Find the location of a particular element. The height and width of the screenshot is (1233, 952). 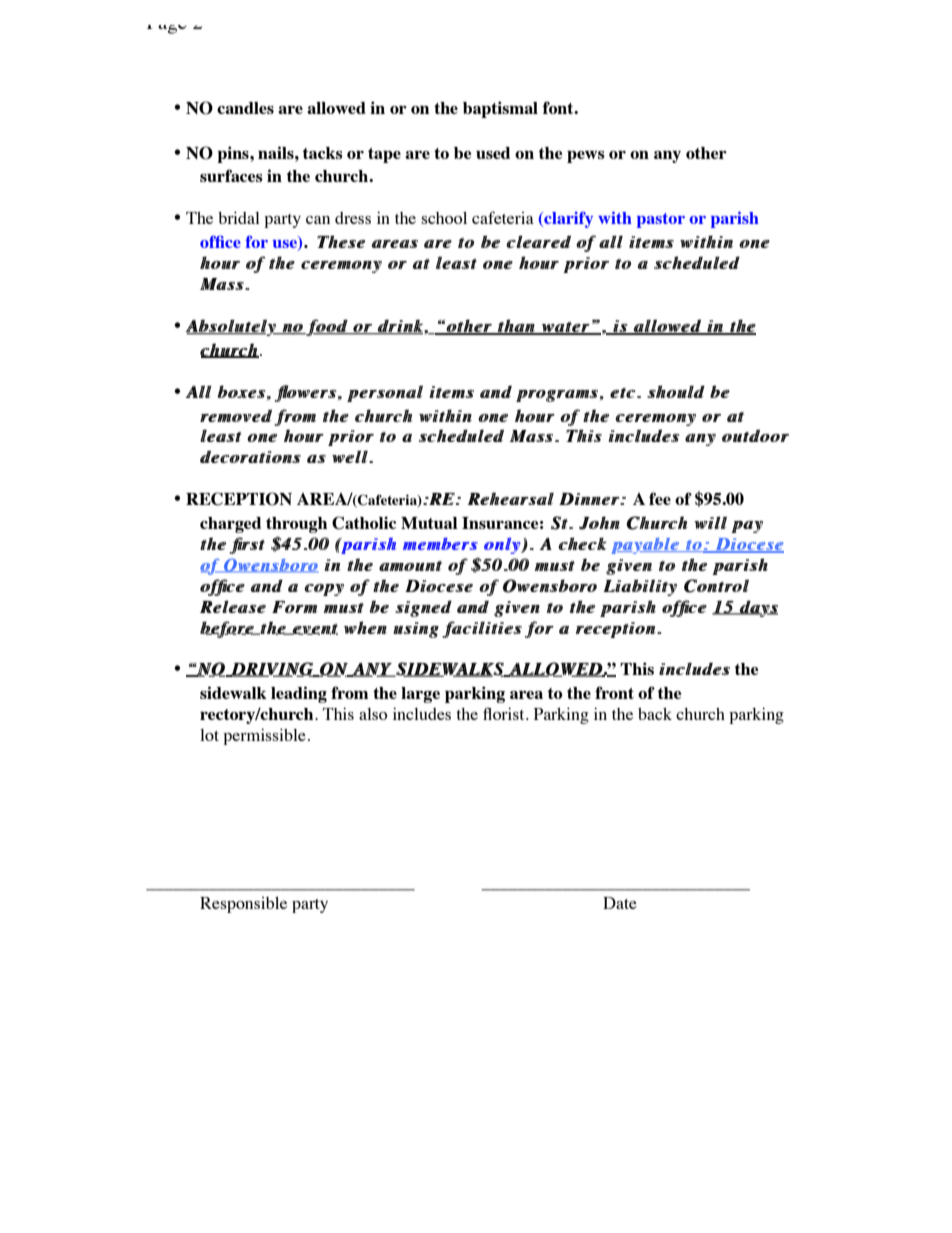

Date is located at coordinates (620, 903).
